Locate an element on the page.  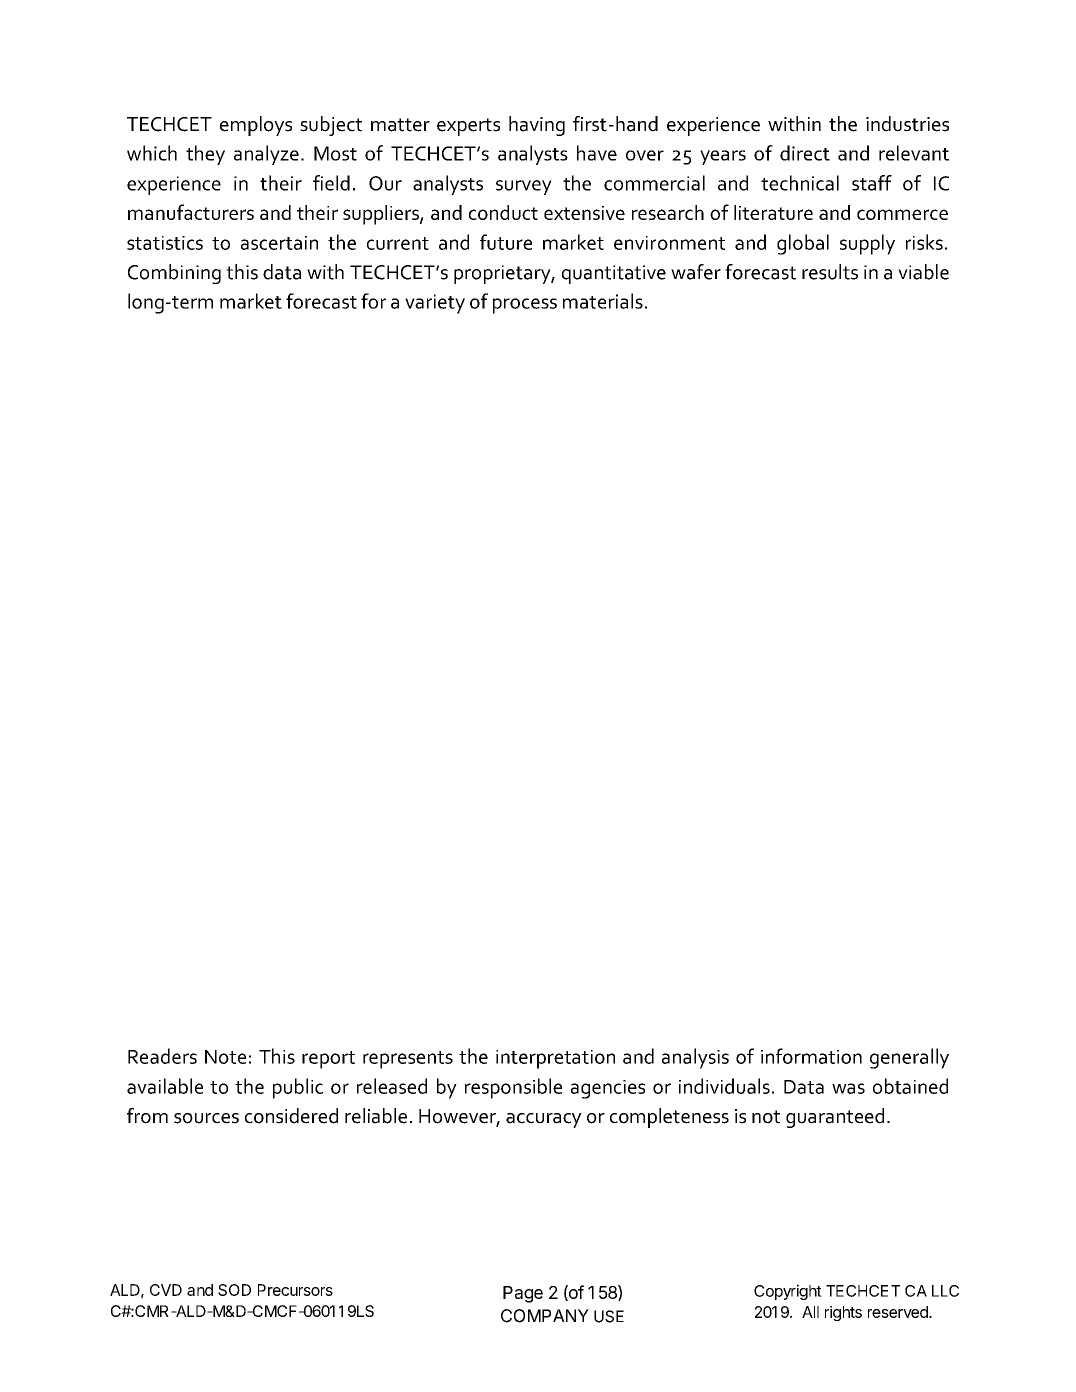
Page is located at coordinates (523, 1294).
